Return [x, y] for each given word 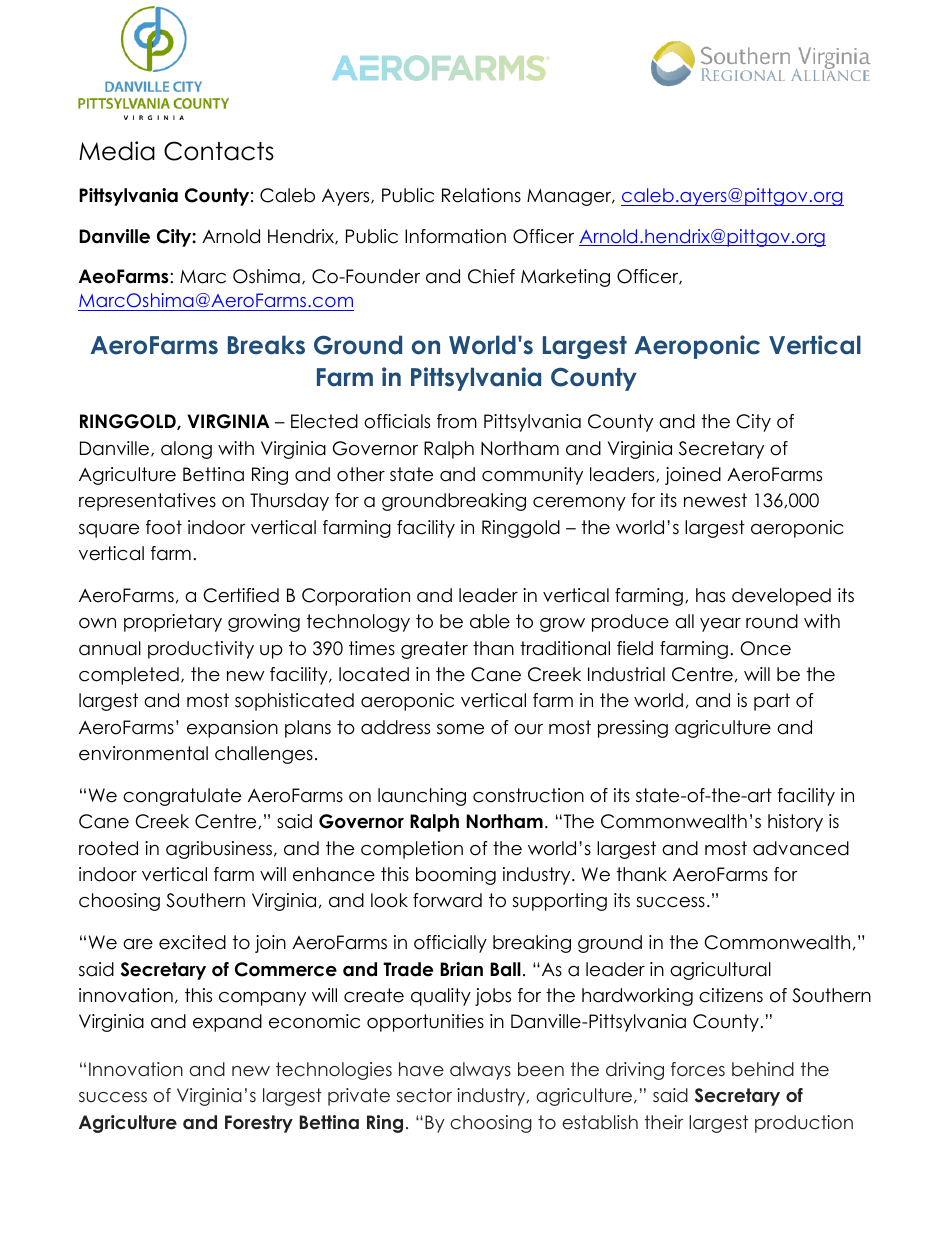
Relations [481, 195]
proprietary [173, 623]
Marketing [565, 278]
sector [424, 1095]
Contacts [219, 151]
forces [698, 1069]
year [720, 625]
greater [434, 650]
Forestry [259, 1124]
